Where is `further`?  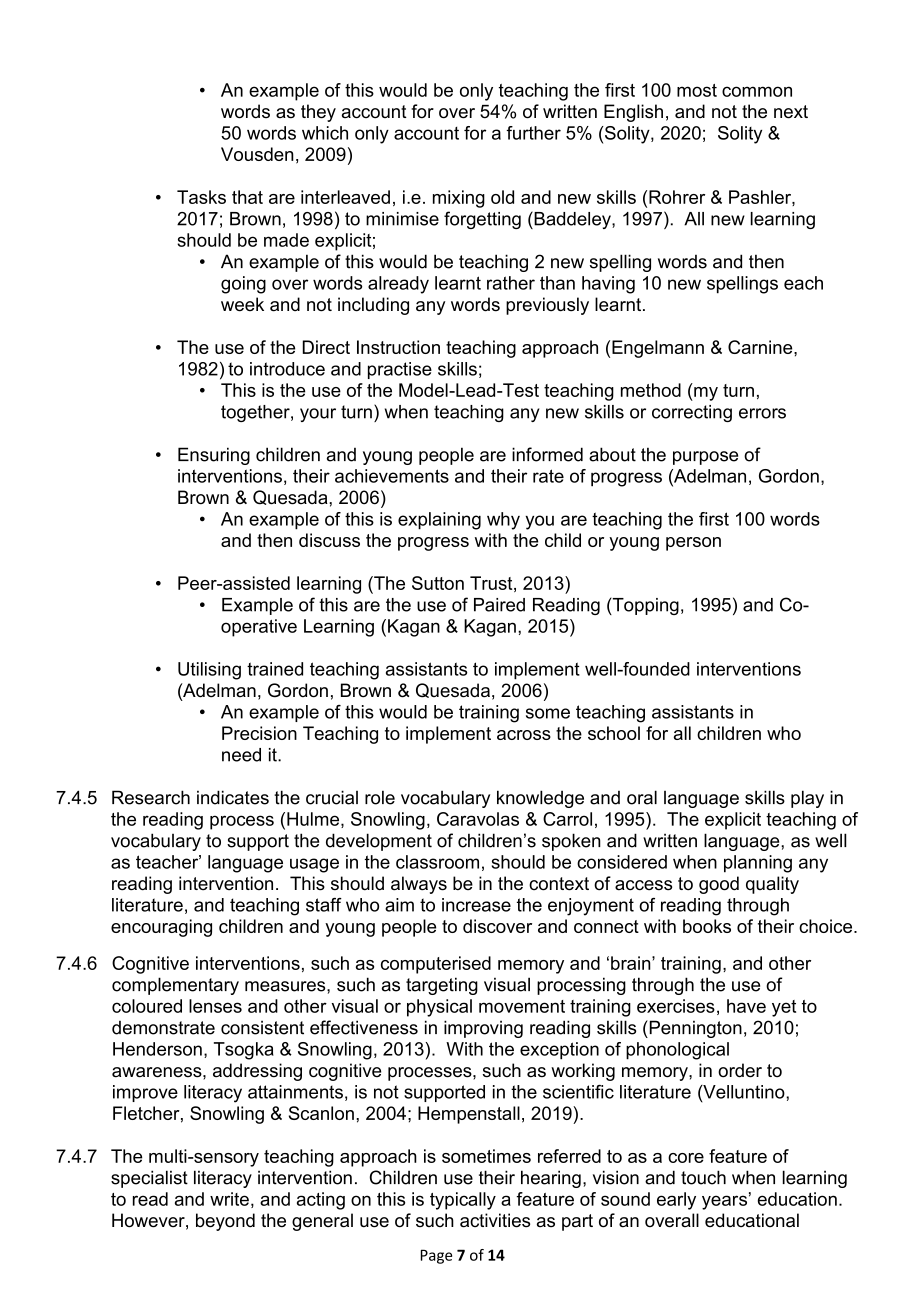 further is located at coordinates (533, 133).
